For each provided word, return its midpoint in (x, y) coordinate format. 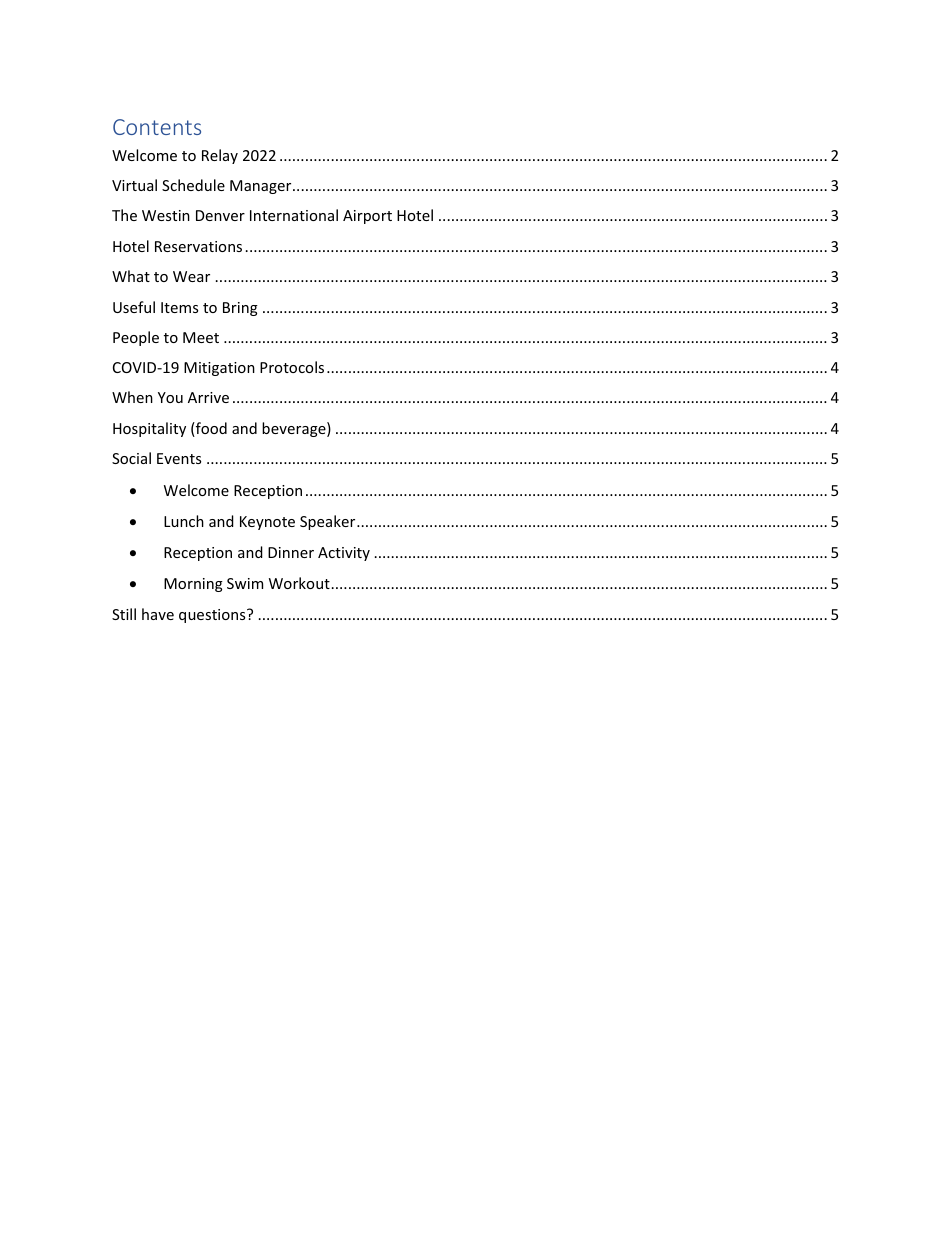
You (170, 397)
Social (131, 458)
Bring (240, 309)
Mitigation (219, 369)
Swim (245, 583)
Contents (157, 127)
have (158, 614)
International (294, 215)
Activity (344, 554)
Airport (367, 217)
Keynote (267, 523)
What (131, 276)
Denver (220, 215)
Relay (220, 156)
